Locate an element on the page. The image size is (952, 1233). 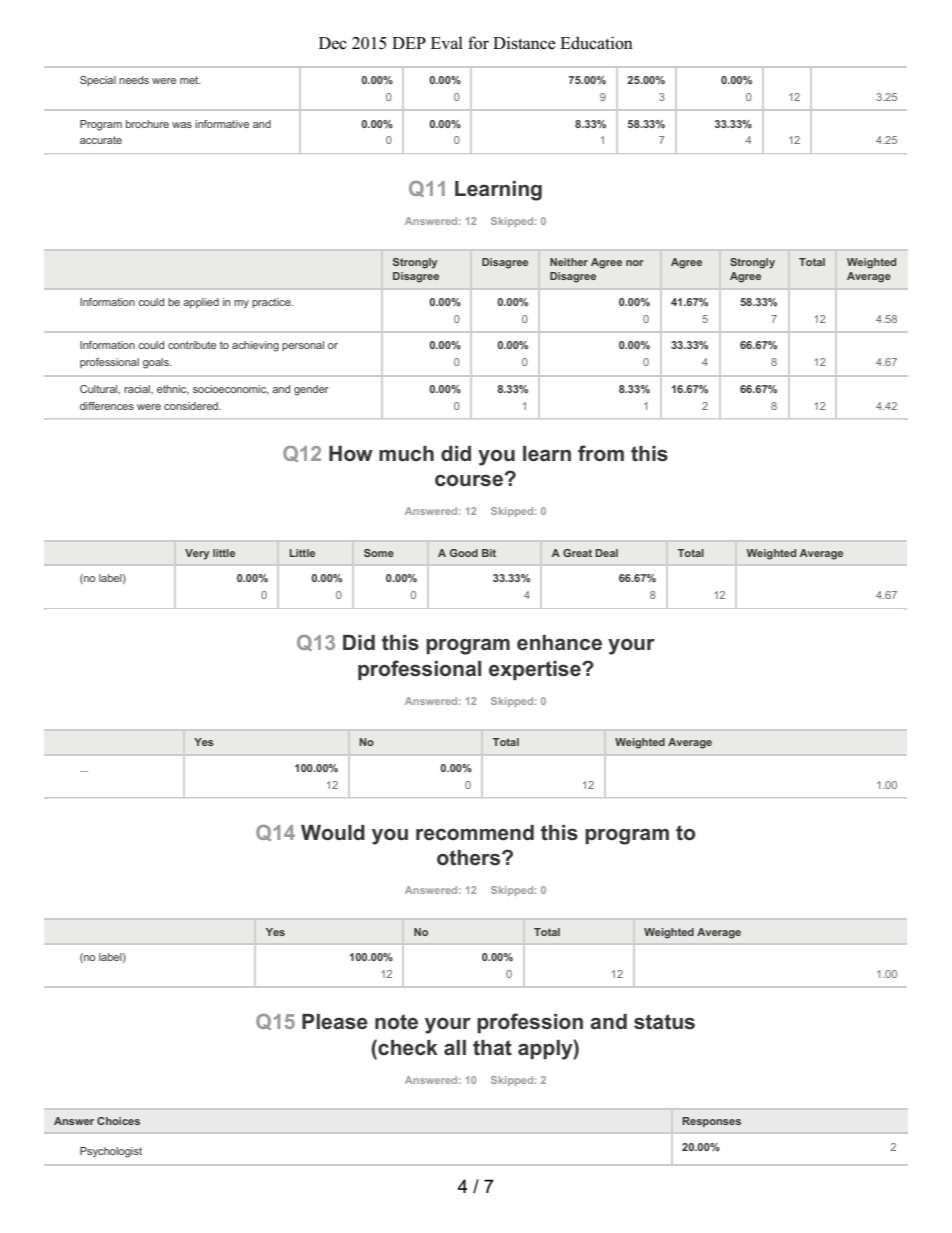
Education is located at coordinates (596, 43).
